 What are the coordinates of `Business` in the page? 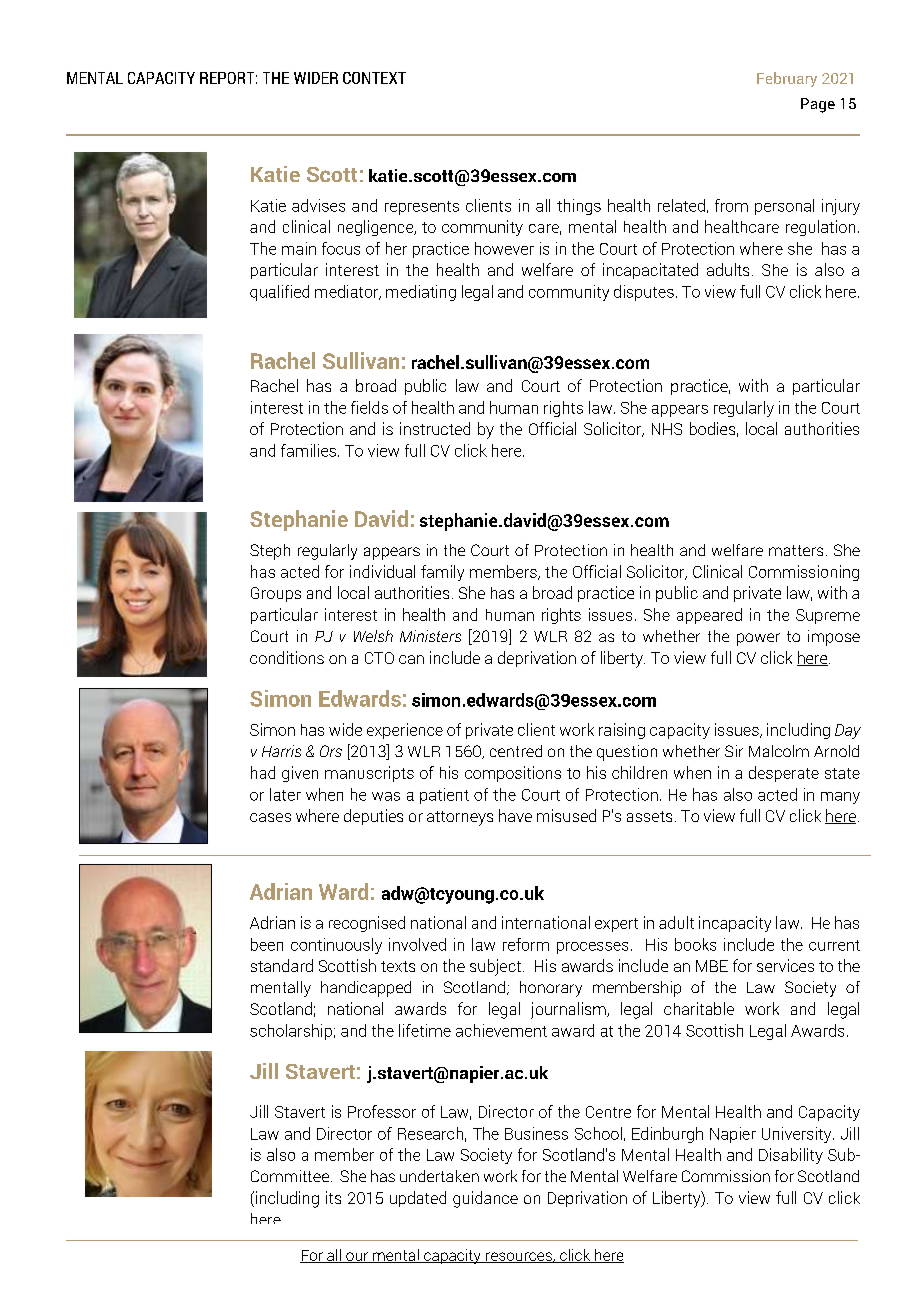 It's located at (536, 1133).
